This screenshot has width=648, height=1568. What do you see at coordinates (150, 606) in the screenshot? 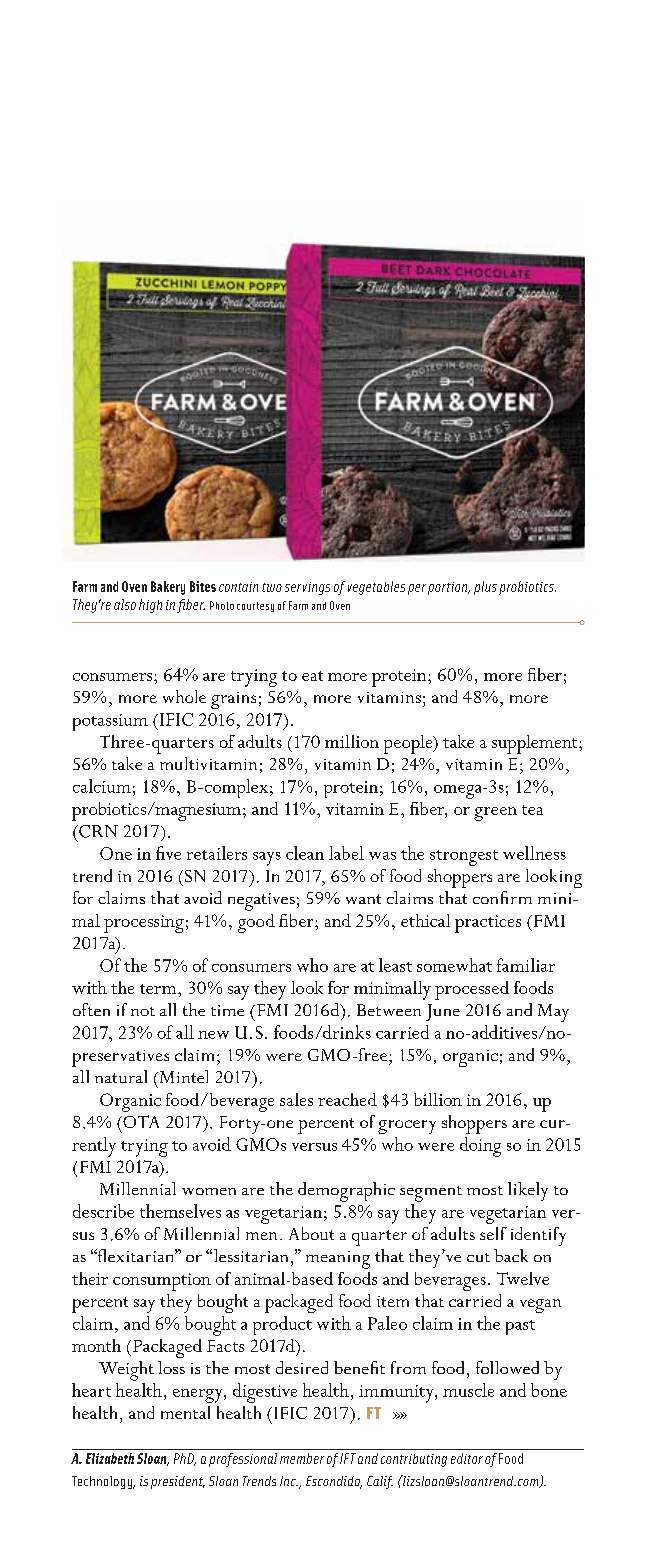
I see `high` at bounding box center [150, 606].
